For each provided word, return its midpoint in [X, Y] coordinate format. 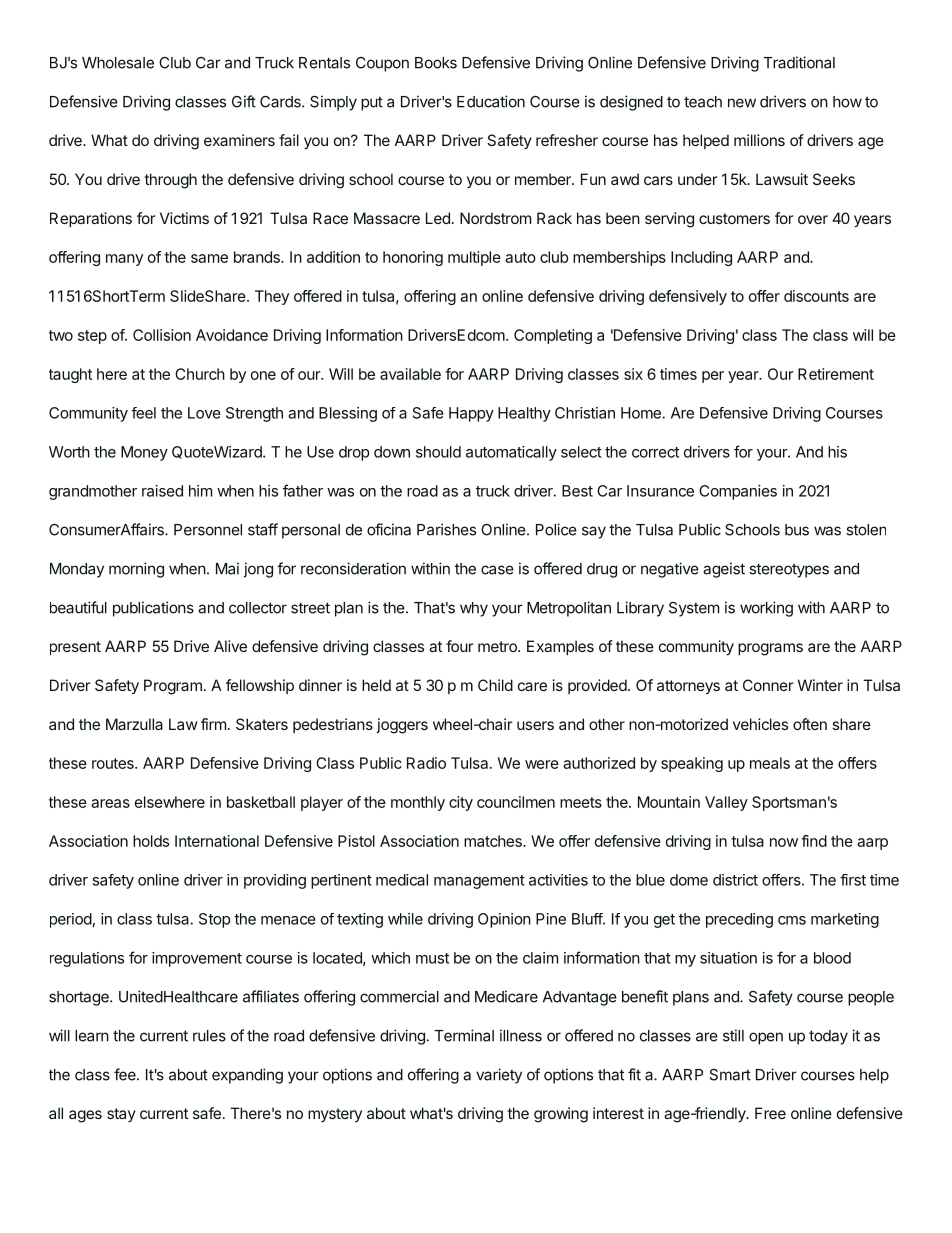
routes [114, 763]
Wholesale [118, 63]
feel [143, 413]
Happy [471, 414]
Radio [426, 763]
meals [770, 763]
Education [491, 101]
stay [121, 1115]
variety [499, 1076]
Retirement [836, 374]
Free [770, 1113]
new [742, 103]
